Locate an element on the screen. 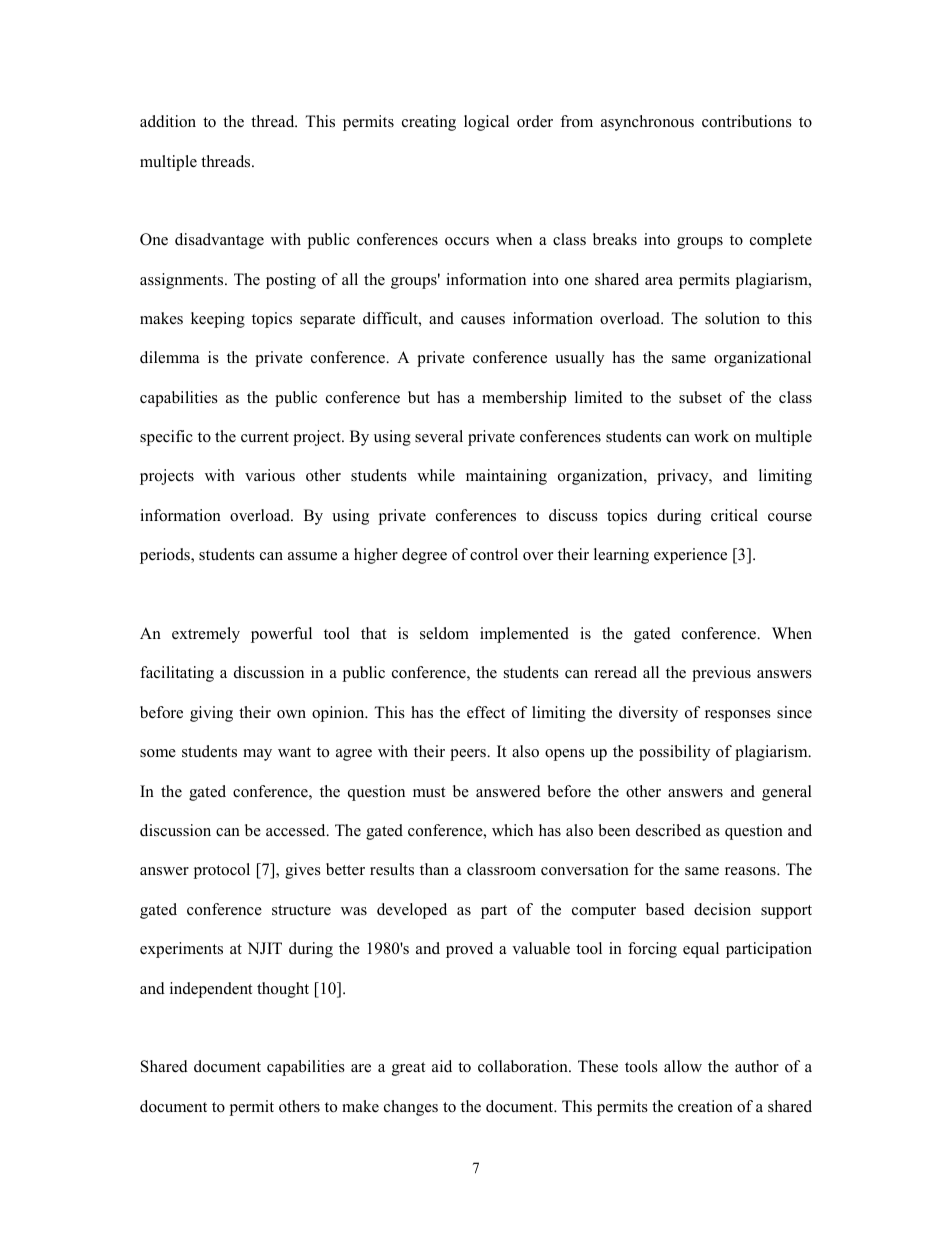 The image size is (952, 1233). extremely is located at coordinates (206, 635).
